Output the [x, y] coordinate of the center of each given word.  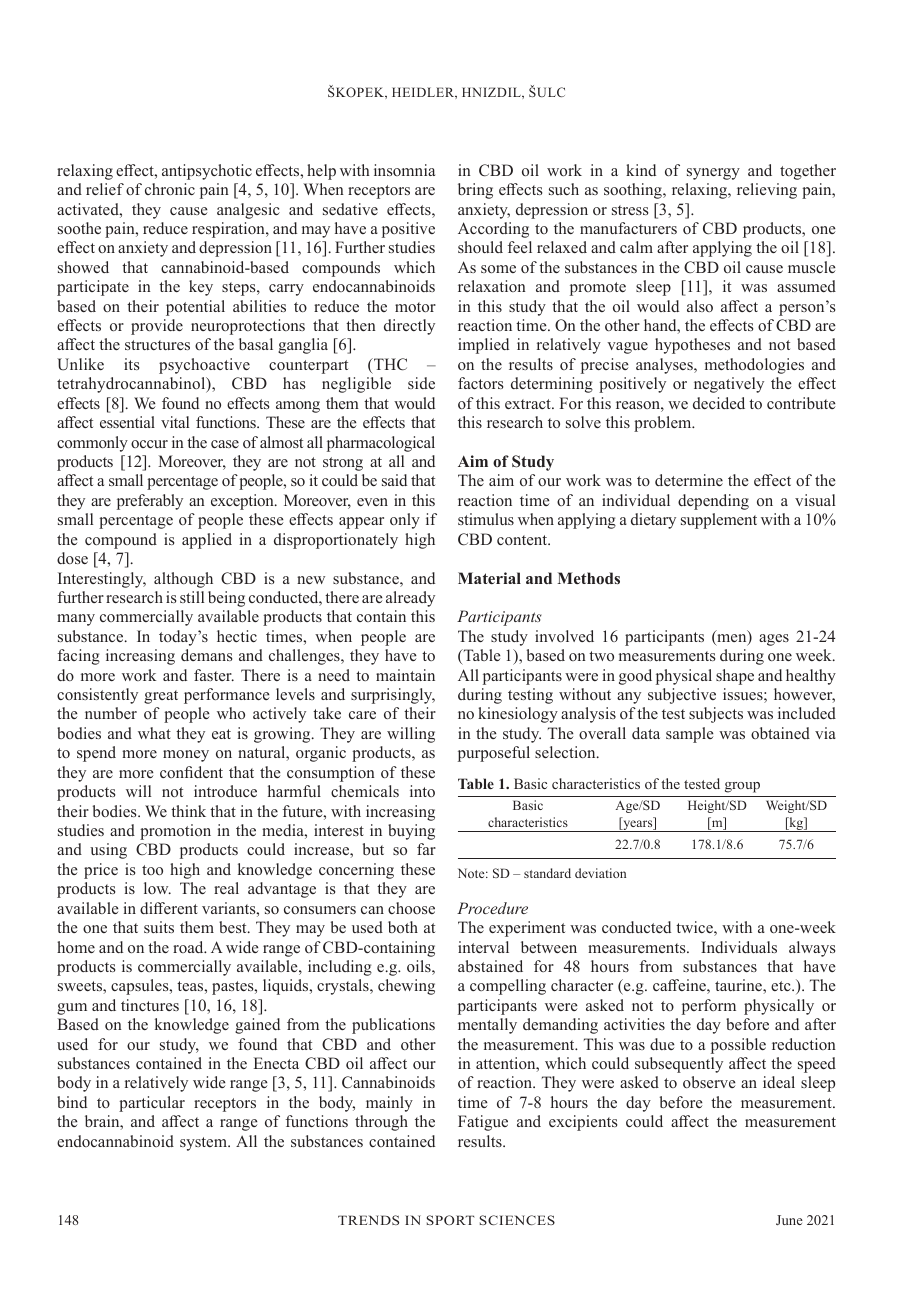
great [161, 697]
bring [475, 191]
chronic [170, 189]
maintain [405, 675]
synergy [713, 174]
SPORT [450, 1220]
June [789, 1220]
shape [735, 677]
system [204, 1144]
